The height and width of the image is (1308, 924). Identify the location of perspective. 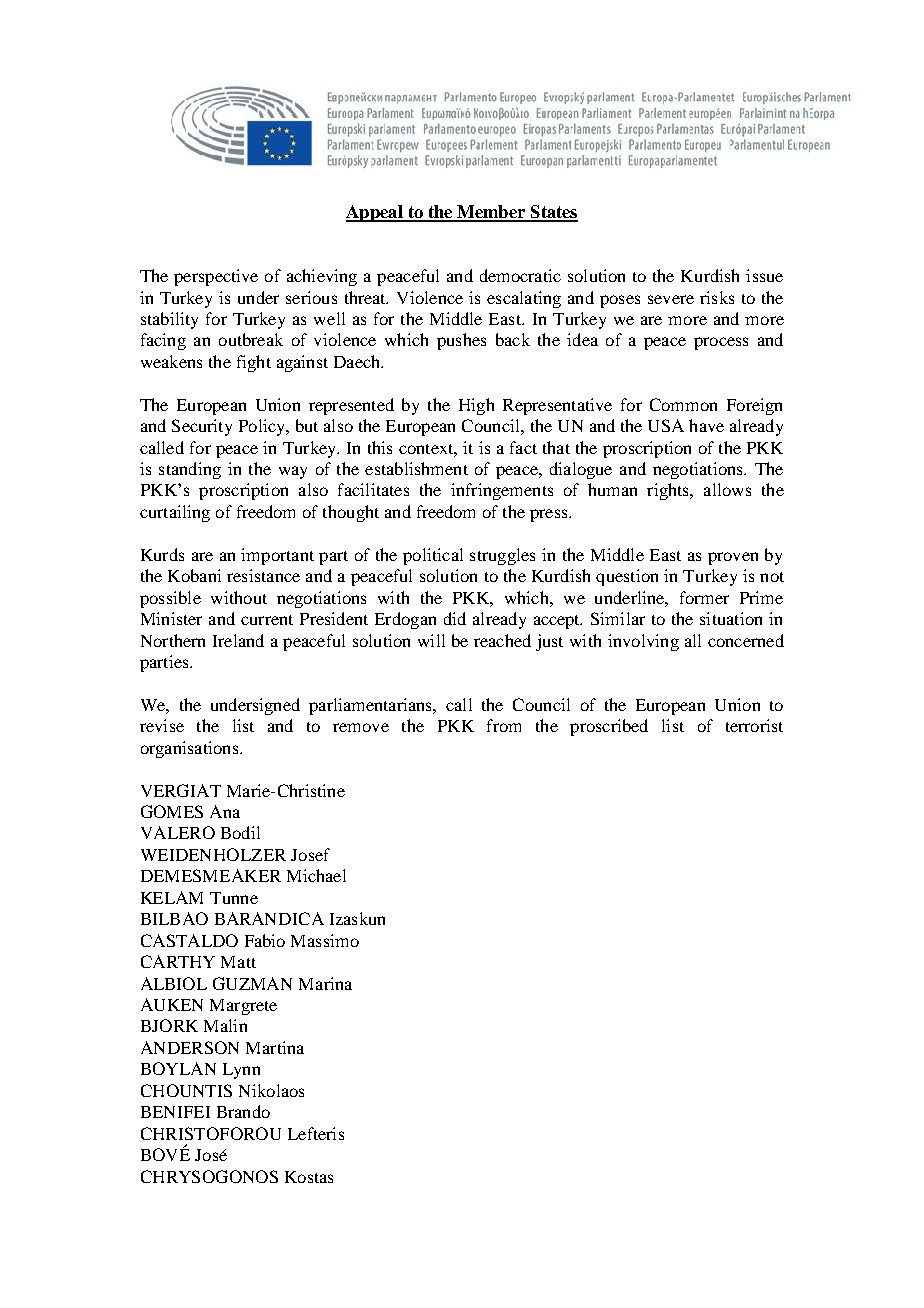
(216, 277).
